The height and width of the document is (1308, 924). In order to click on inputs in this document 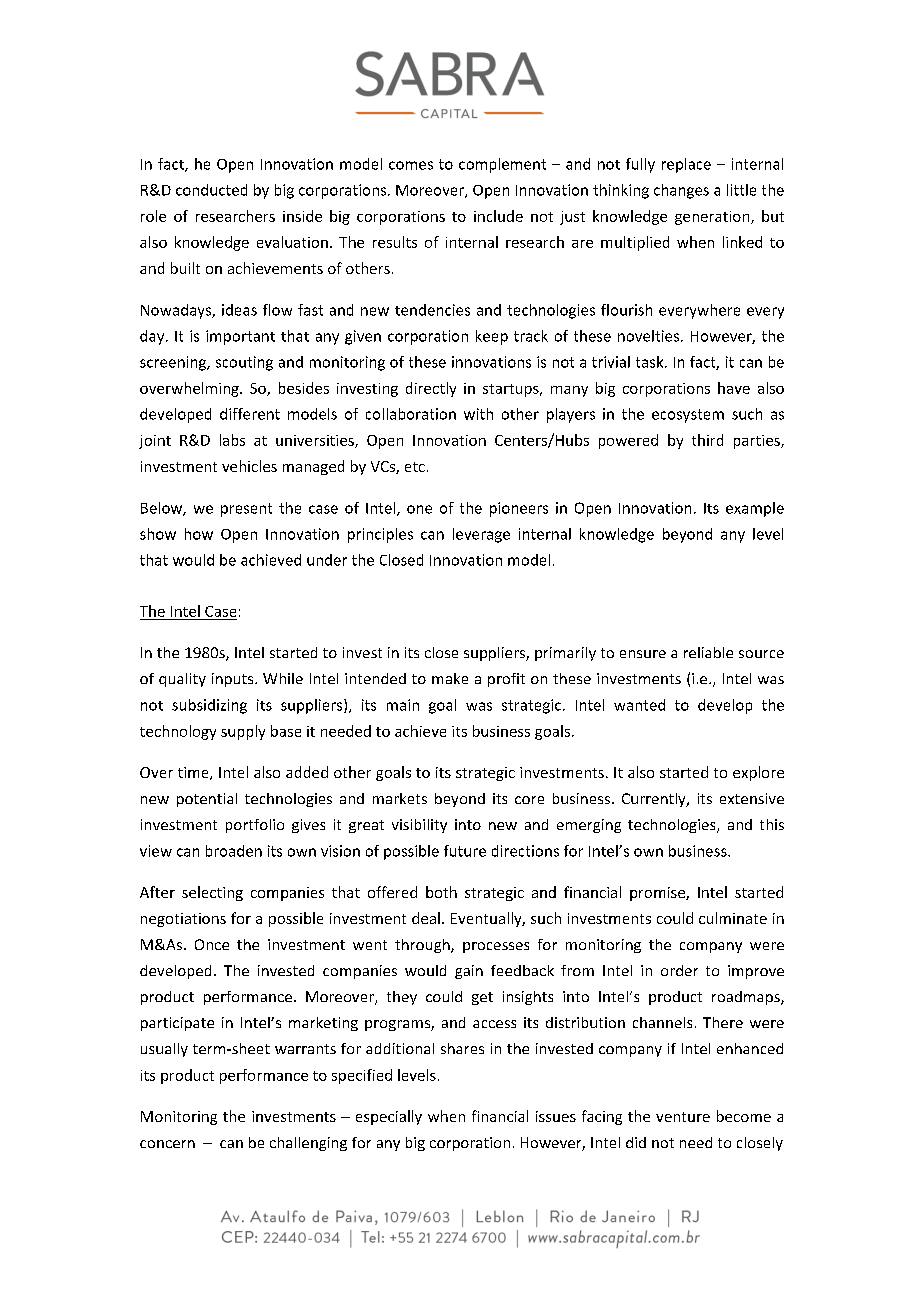, I will do `click(234, 680)`.
